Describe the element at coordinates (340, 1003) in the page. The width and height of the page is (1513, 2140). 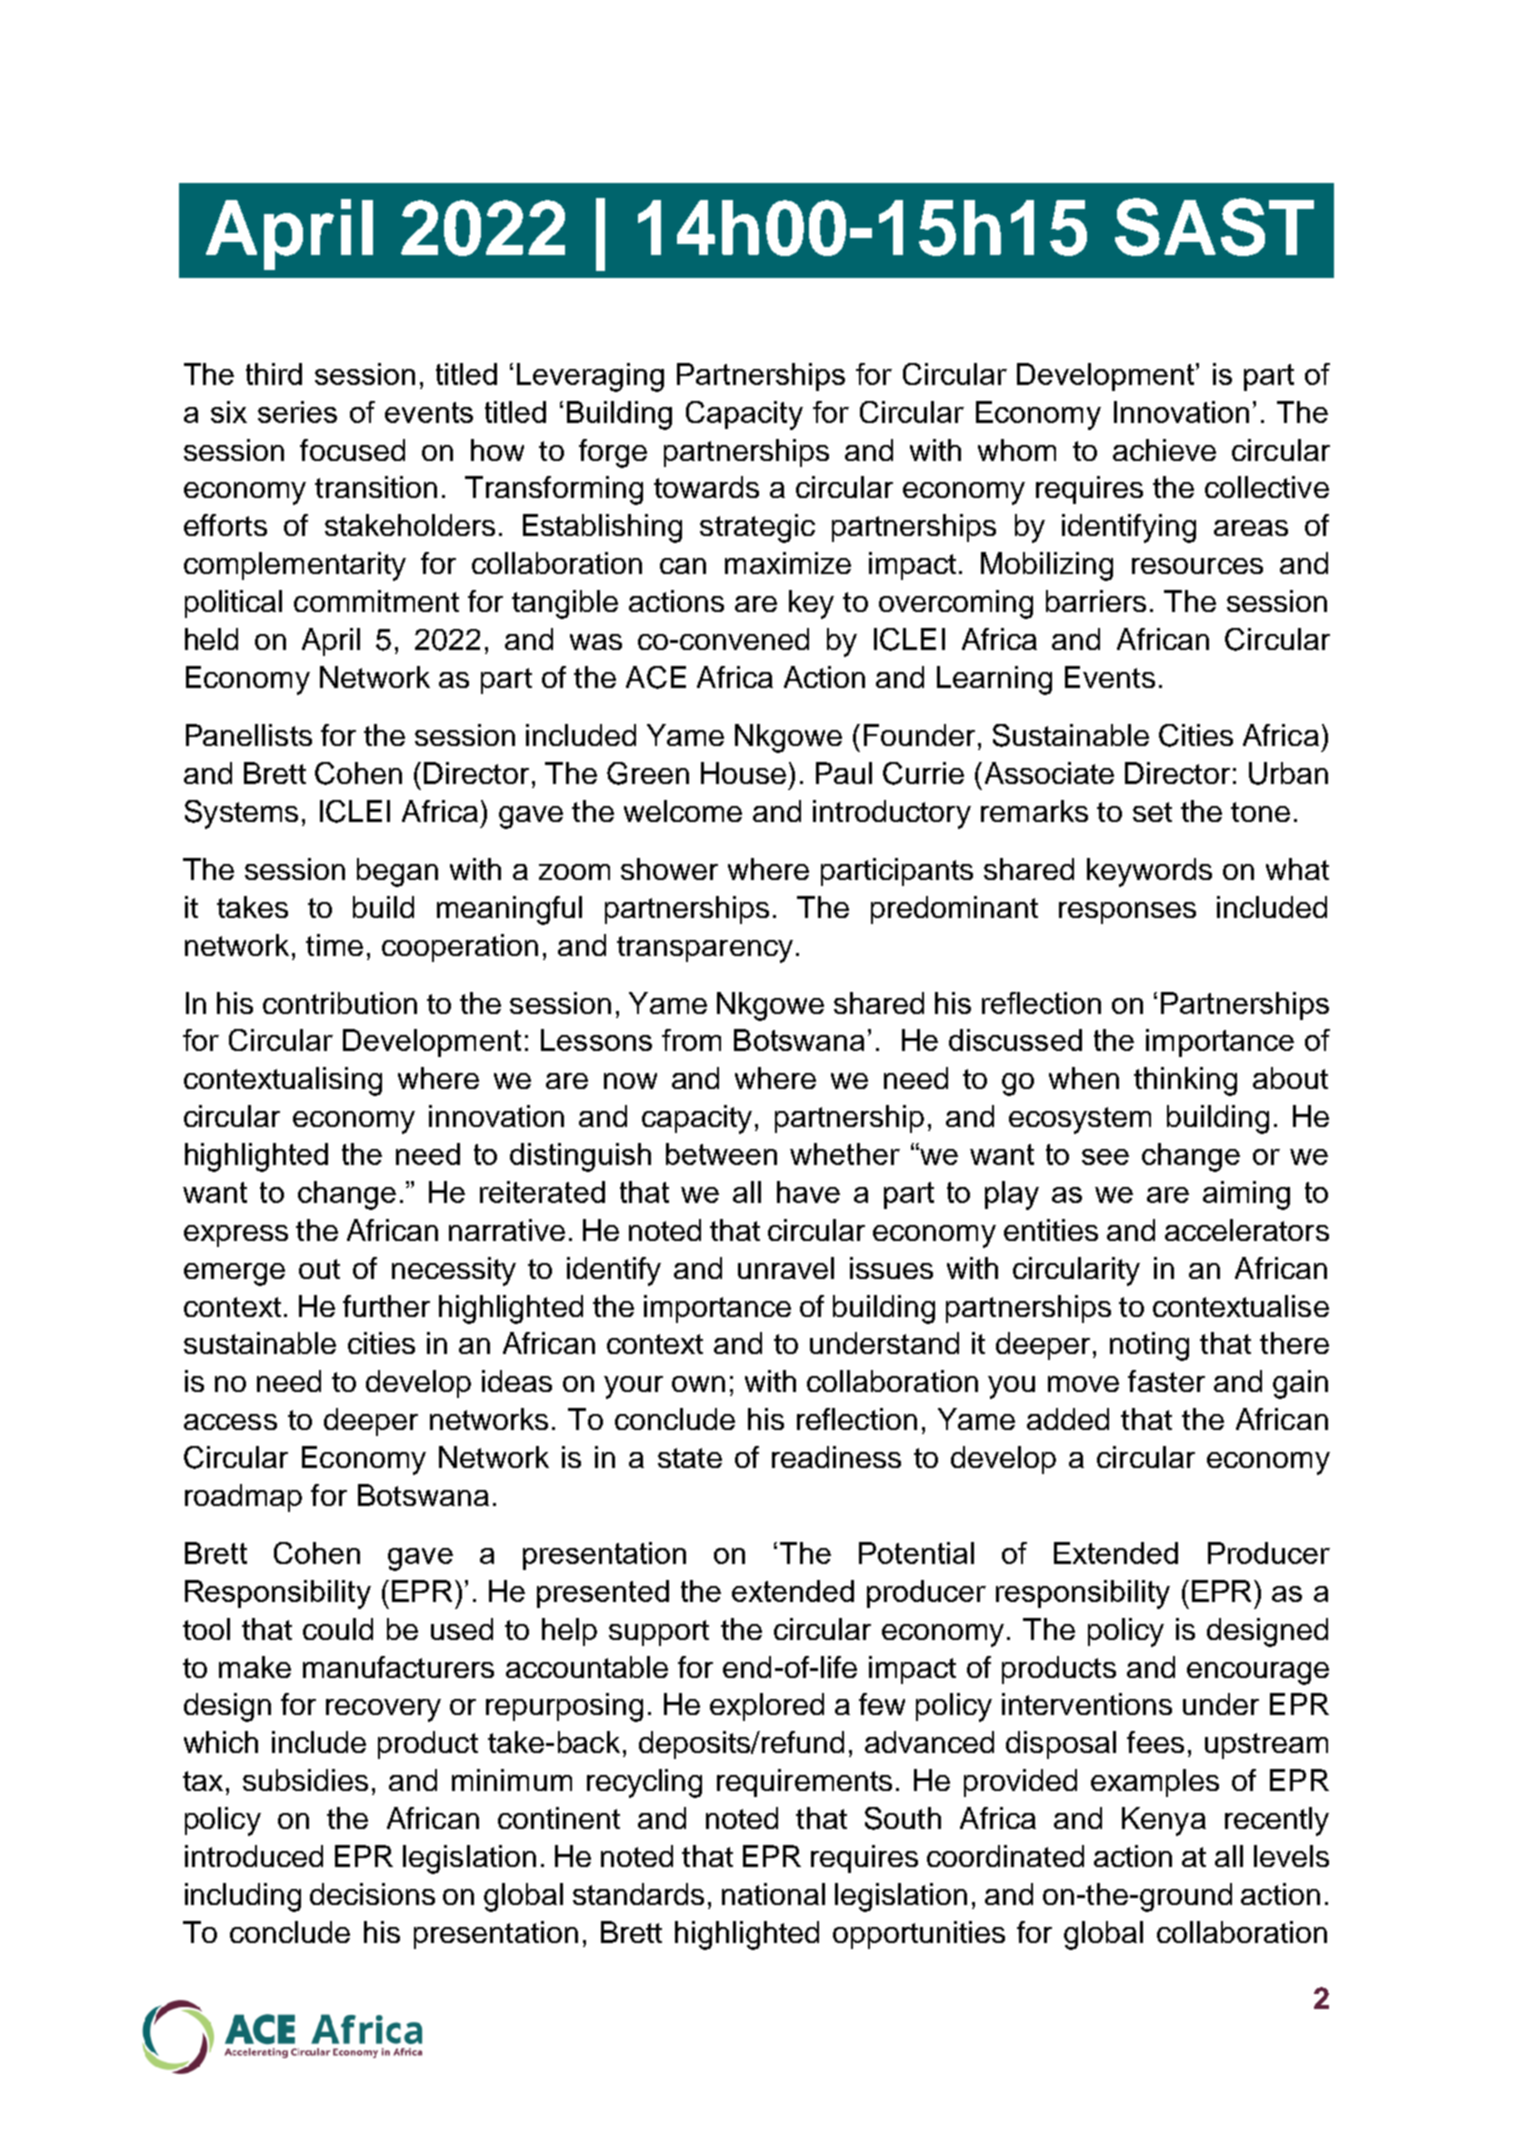
I see `contribution` at that location.
